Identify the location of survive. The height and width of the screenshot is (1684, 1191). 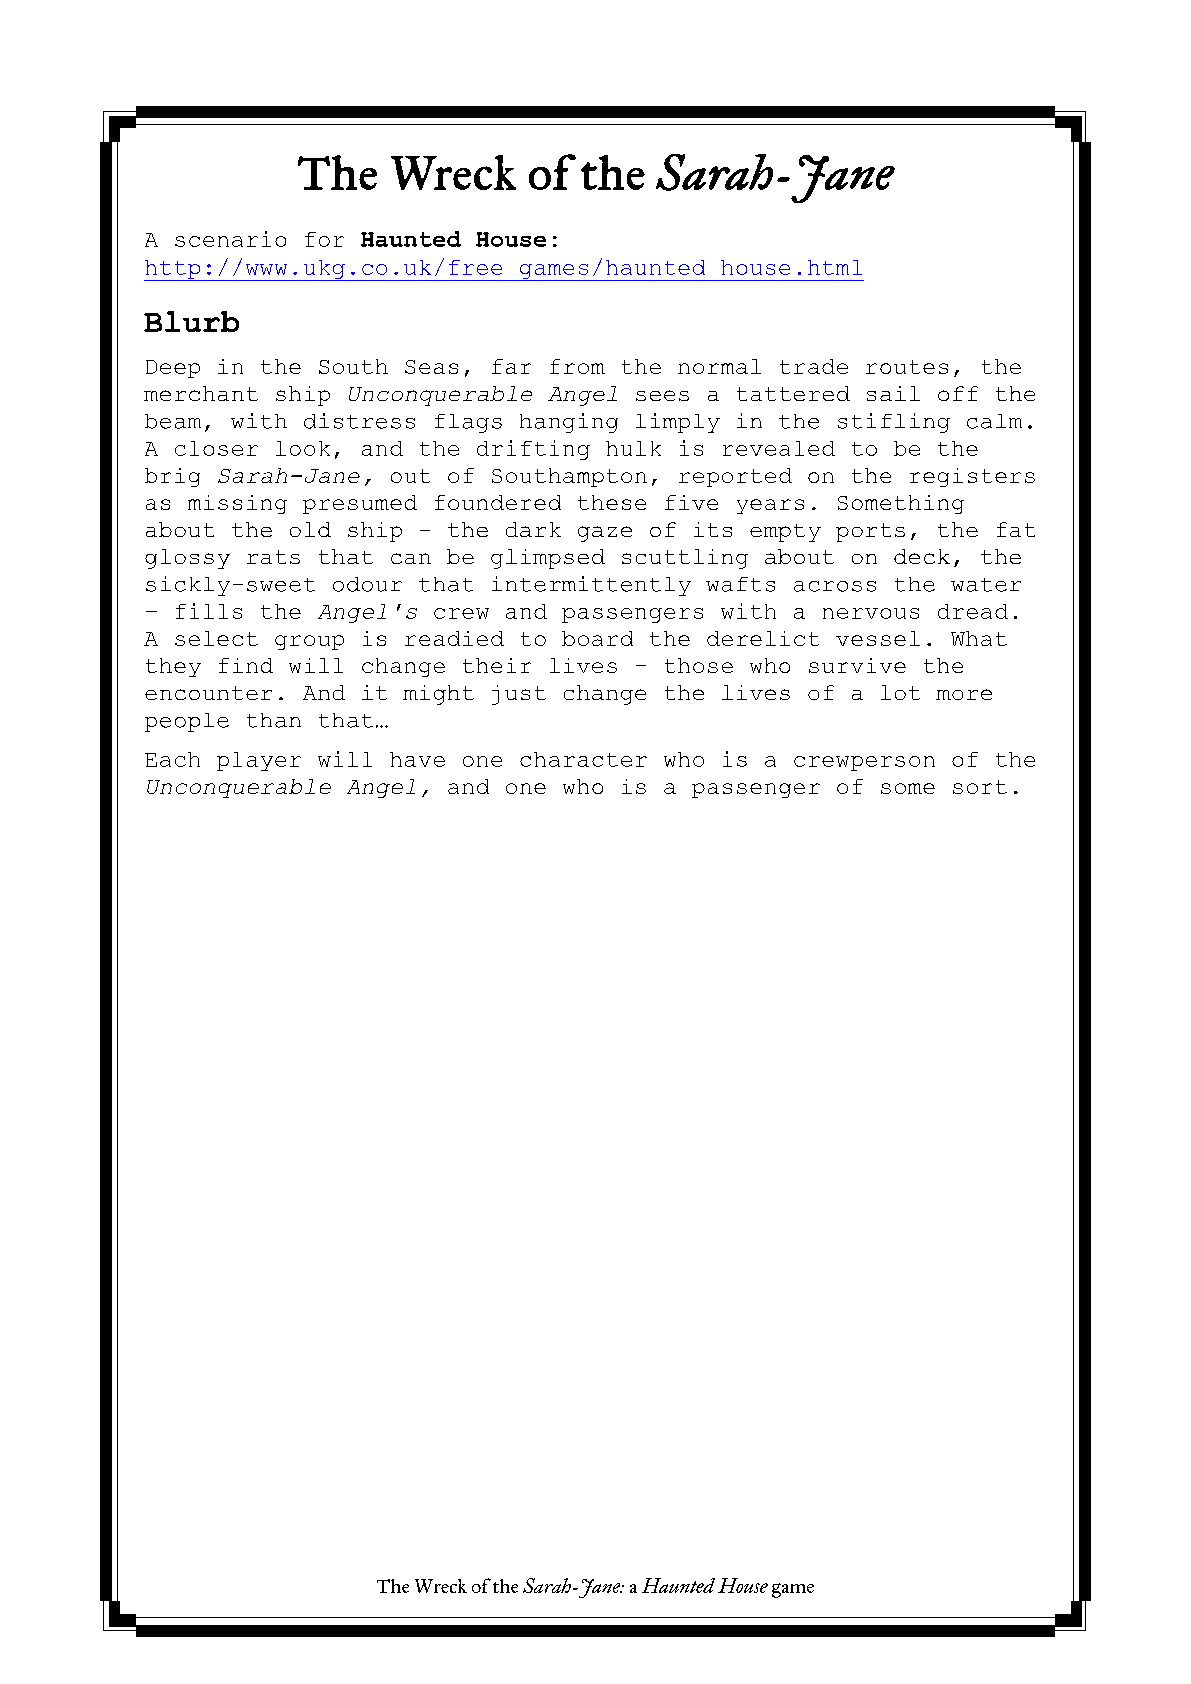
(857, 665).
